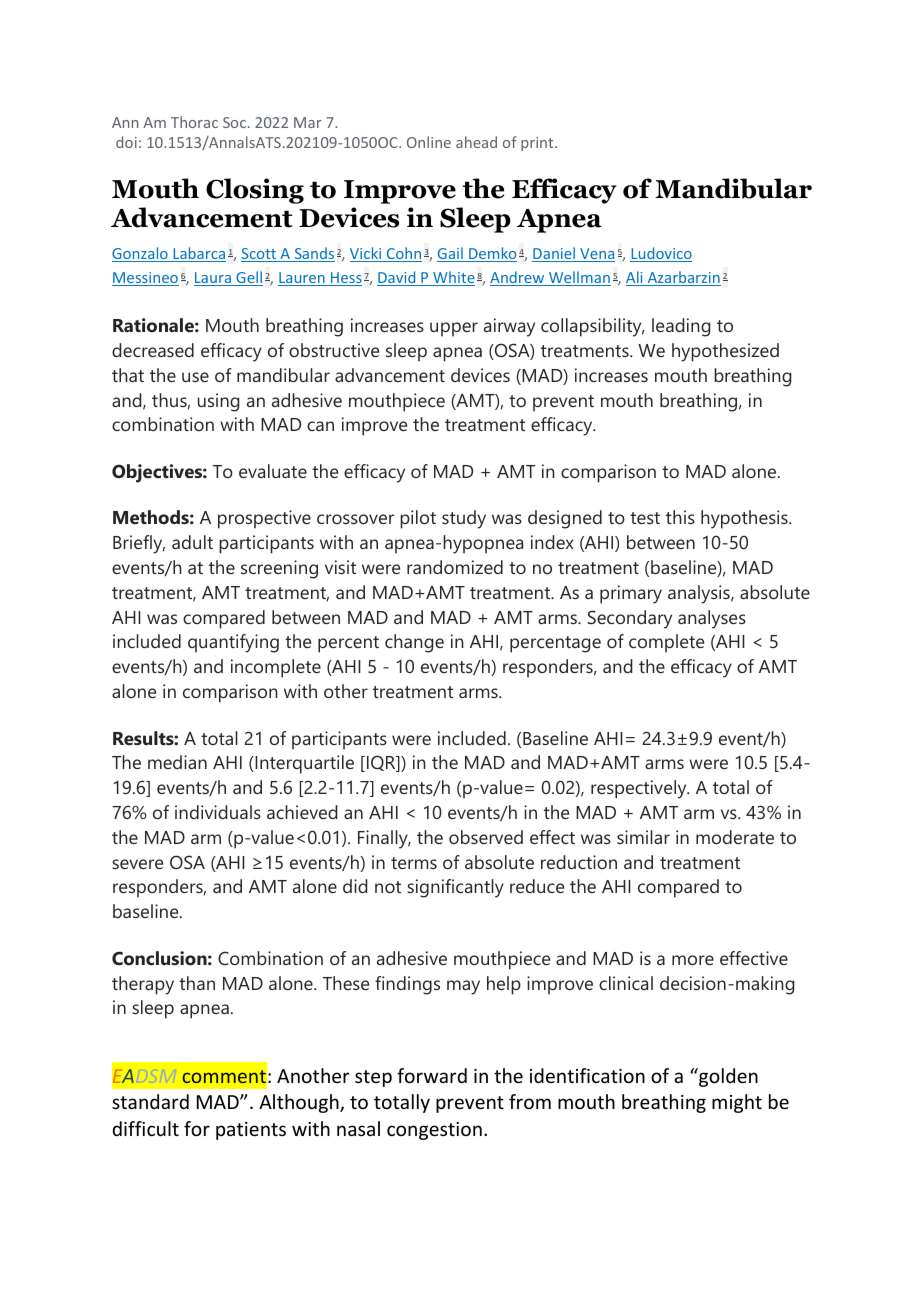  Describe the element at coordinates (429, 142) in the page. I see `Online` at that location.
